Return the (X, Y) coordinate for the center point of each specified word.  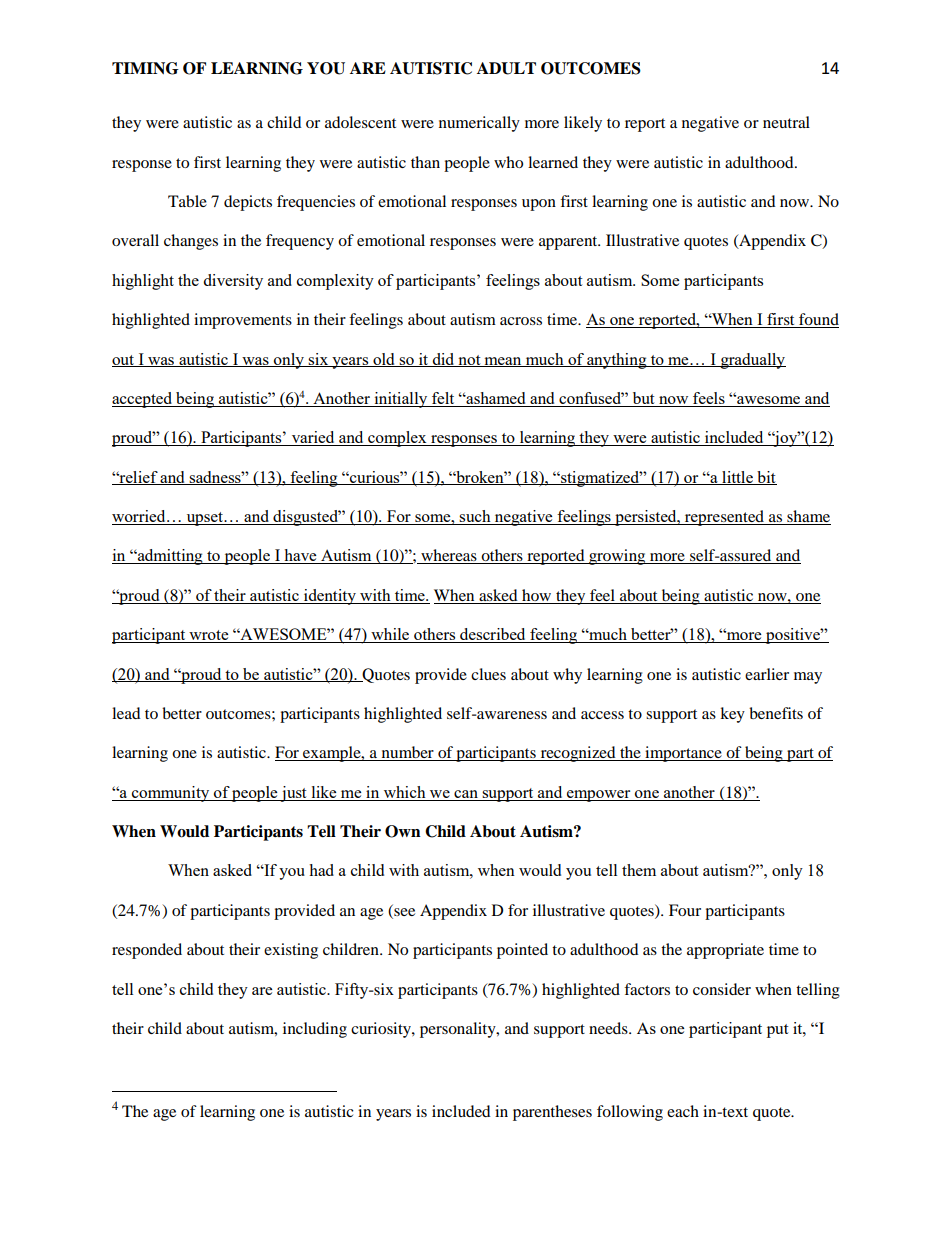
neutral (786, 122)
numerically (479, 124)
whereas (449, 556)
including (315, 1030)
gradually (752, 361)
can (466, 795)
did (443, 360)
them (639, 870)
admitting (170, 557)
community (171, 794)
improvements (243, 321)
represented (724, 518)
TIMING (145, 68)
